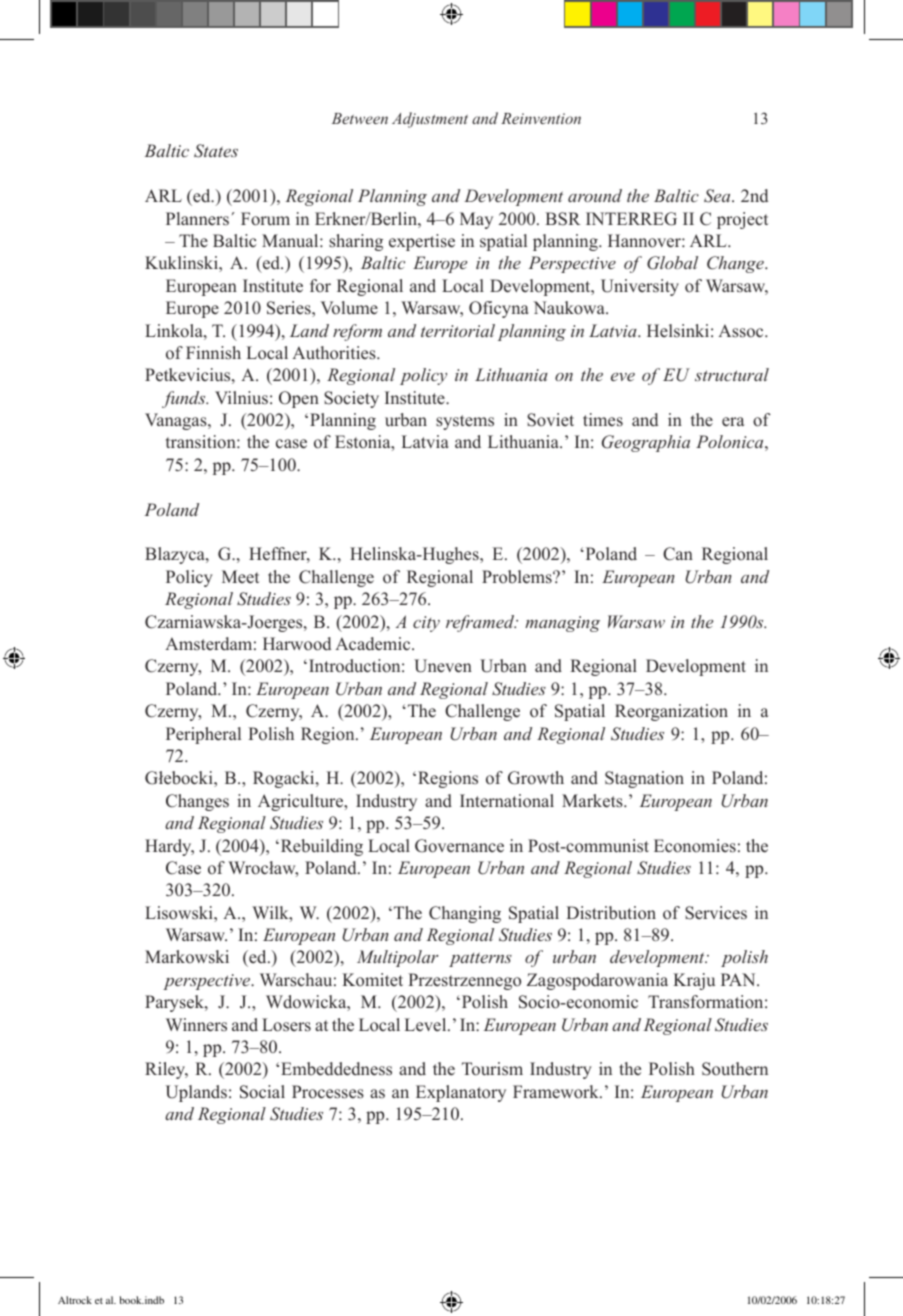 The width and height of the screenshot is (903, 1316). Describe the element at coordinates (240, 577) in the screenshot. I see `Meet` at that location.
